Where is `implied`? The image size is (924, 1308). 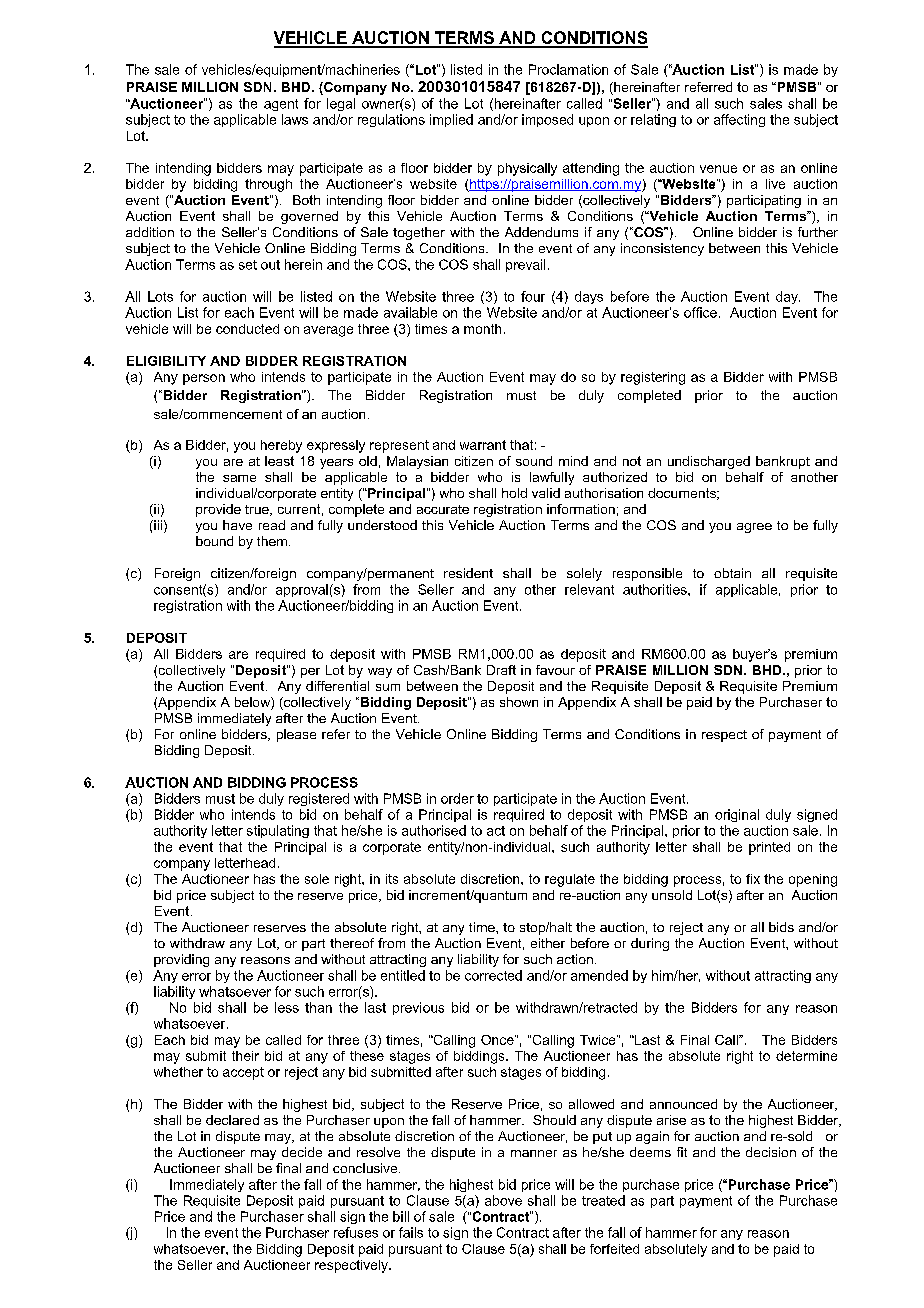 implied is located at coordinates (451, 120).
